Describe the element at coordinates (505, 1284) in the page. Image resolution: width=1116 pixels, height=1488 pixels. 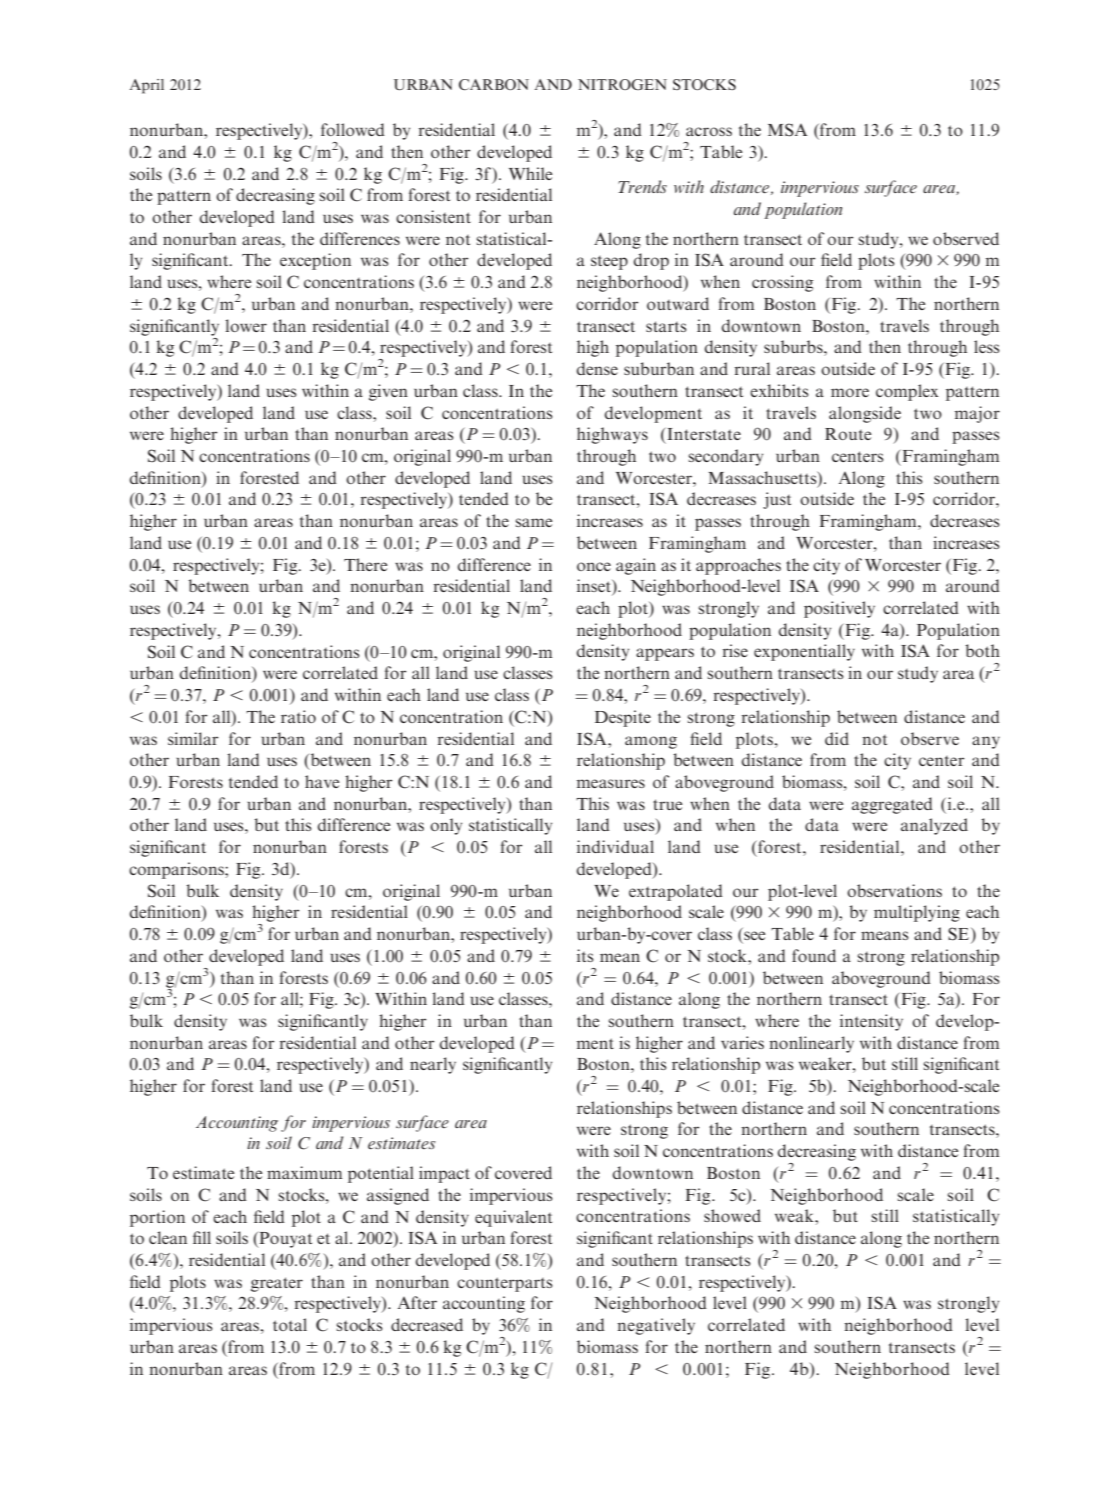
I see `counterparts` at that location.
